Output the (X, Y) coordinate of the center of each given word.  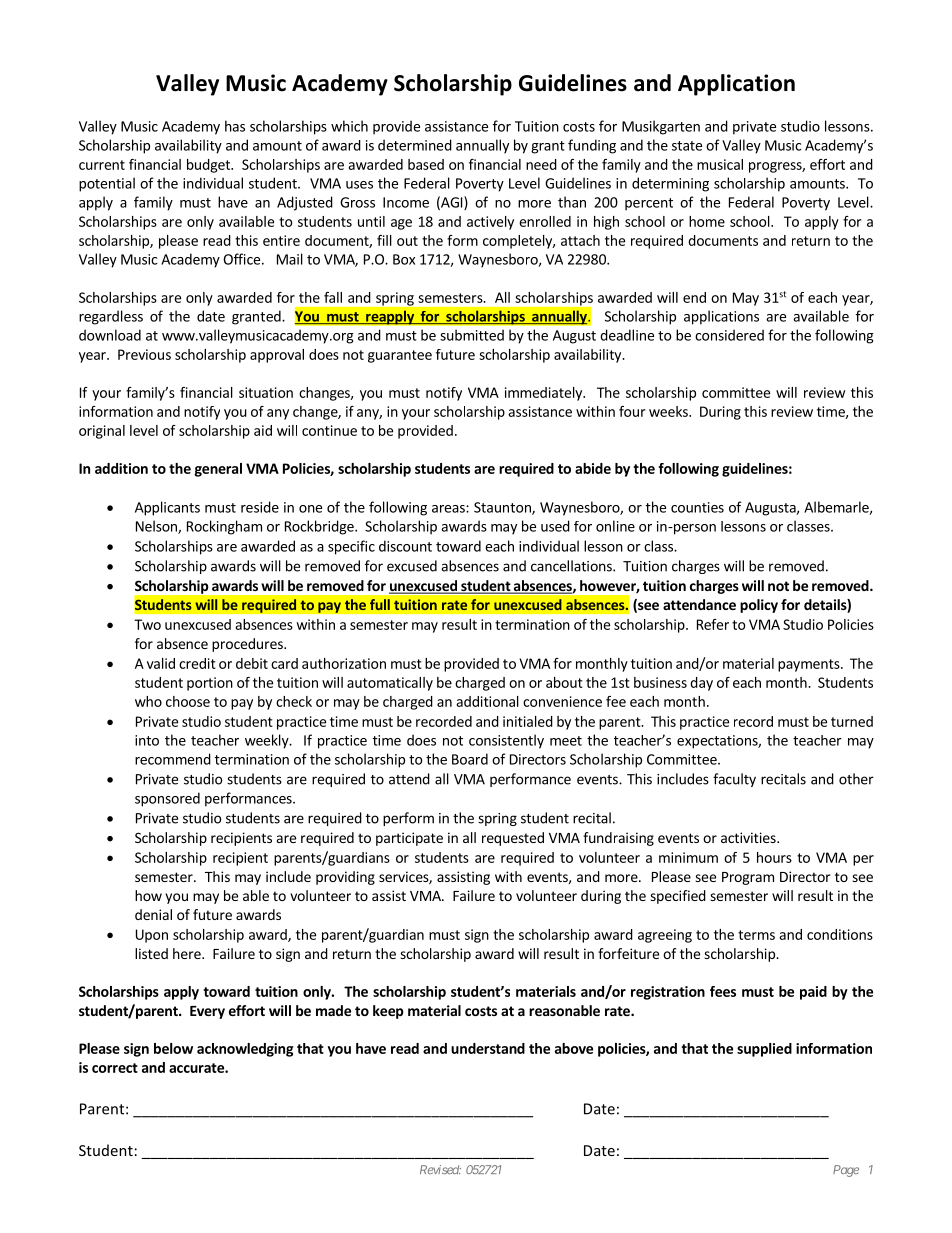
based (426, 164)
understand (488, 1048)
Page (846, 1171)
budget (209, 166)
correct (115, 1068)
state (687, 146)
